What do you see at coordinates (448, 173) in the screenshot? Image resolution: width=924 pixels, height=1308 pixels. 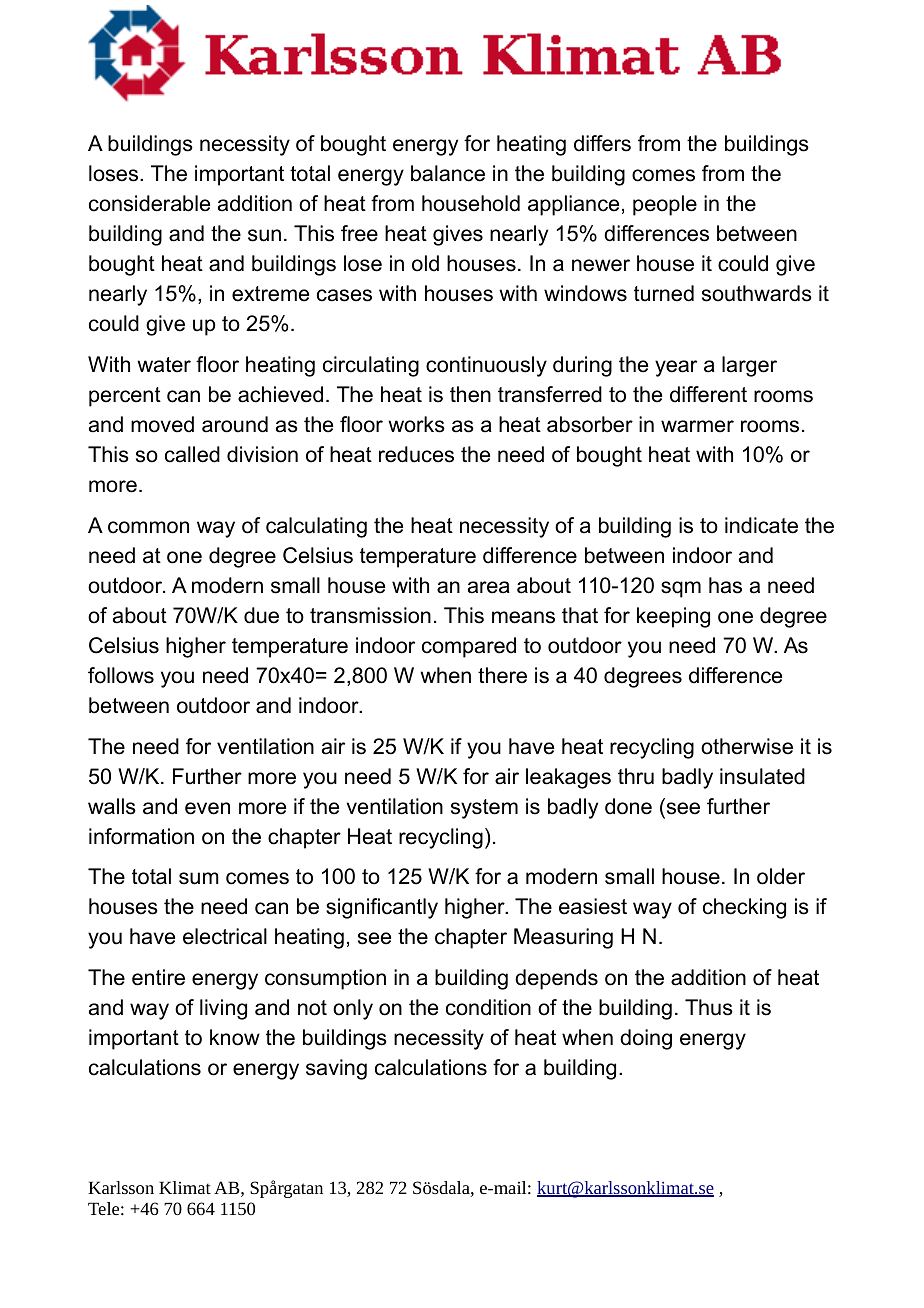 I see `balance` at bounding box center [448, 173].
